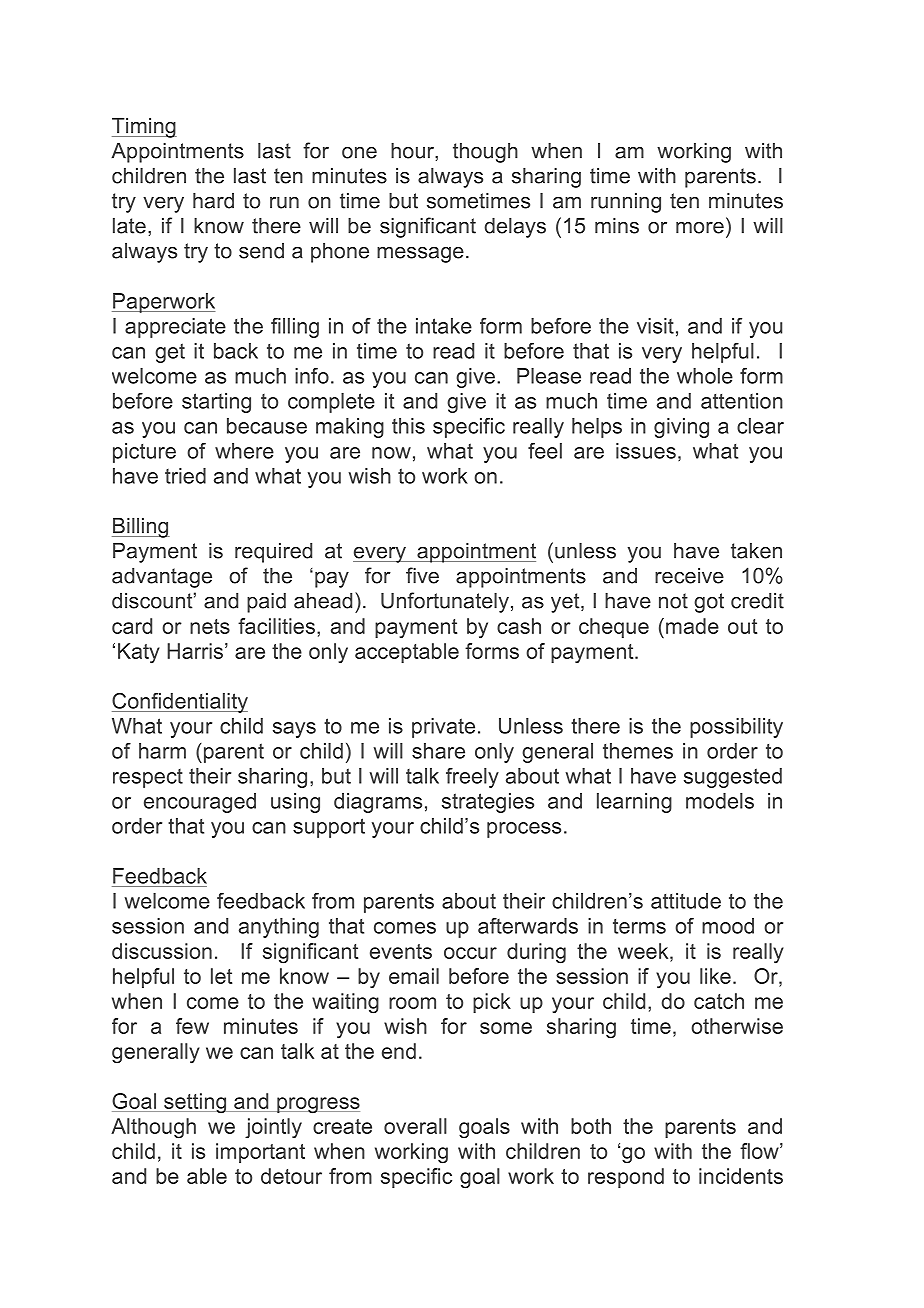  I want to click on hard, so click(213, 201).
